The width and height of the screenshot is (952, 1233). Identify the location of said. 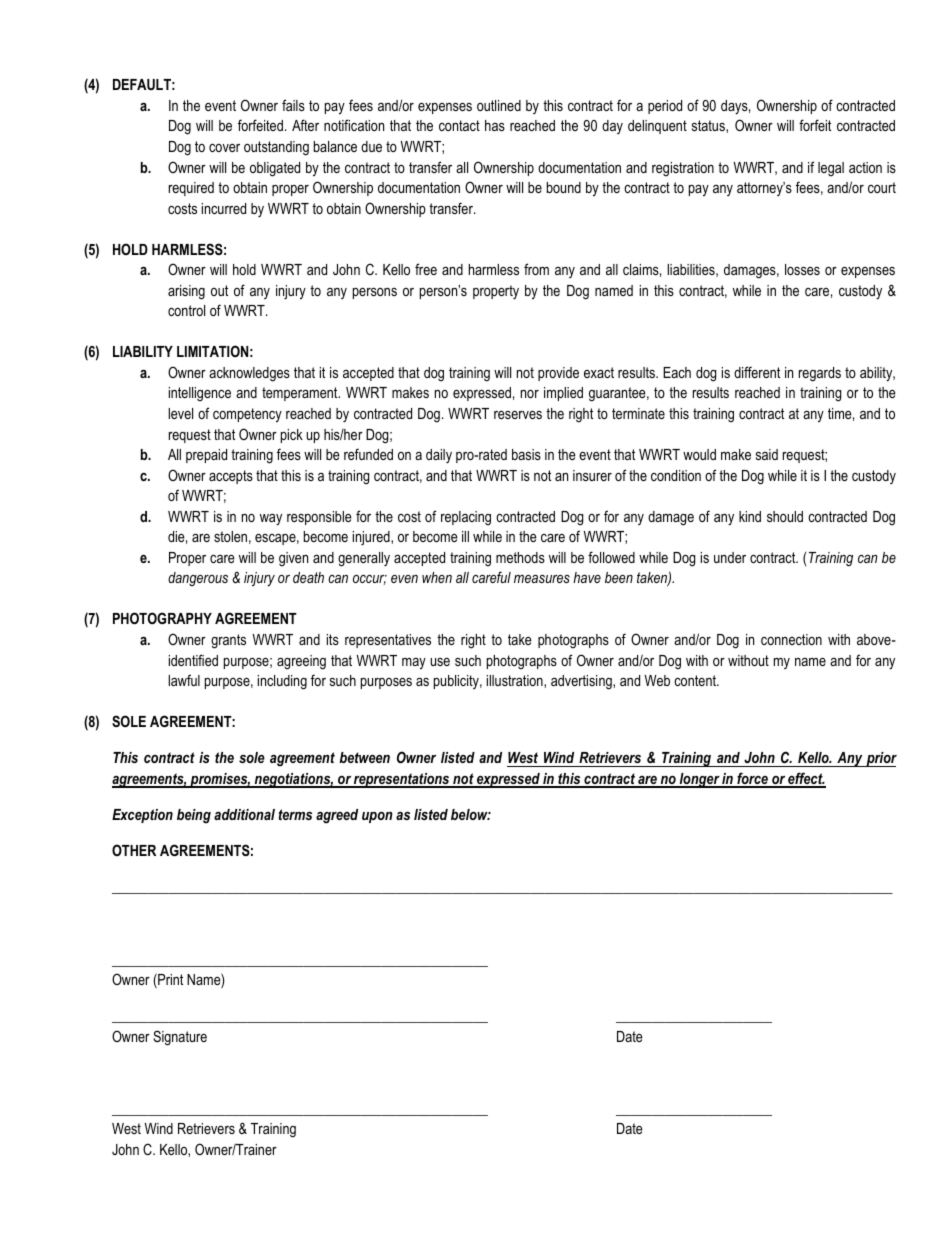
(767, 454).
